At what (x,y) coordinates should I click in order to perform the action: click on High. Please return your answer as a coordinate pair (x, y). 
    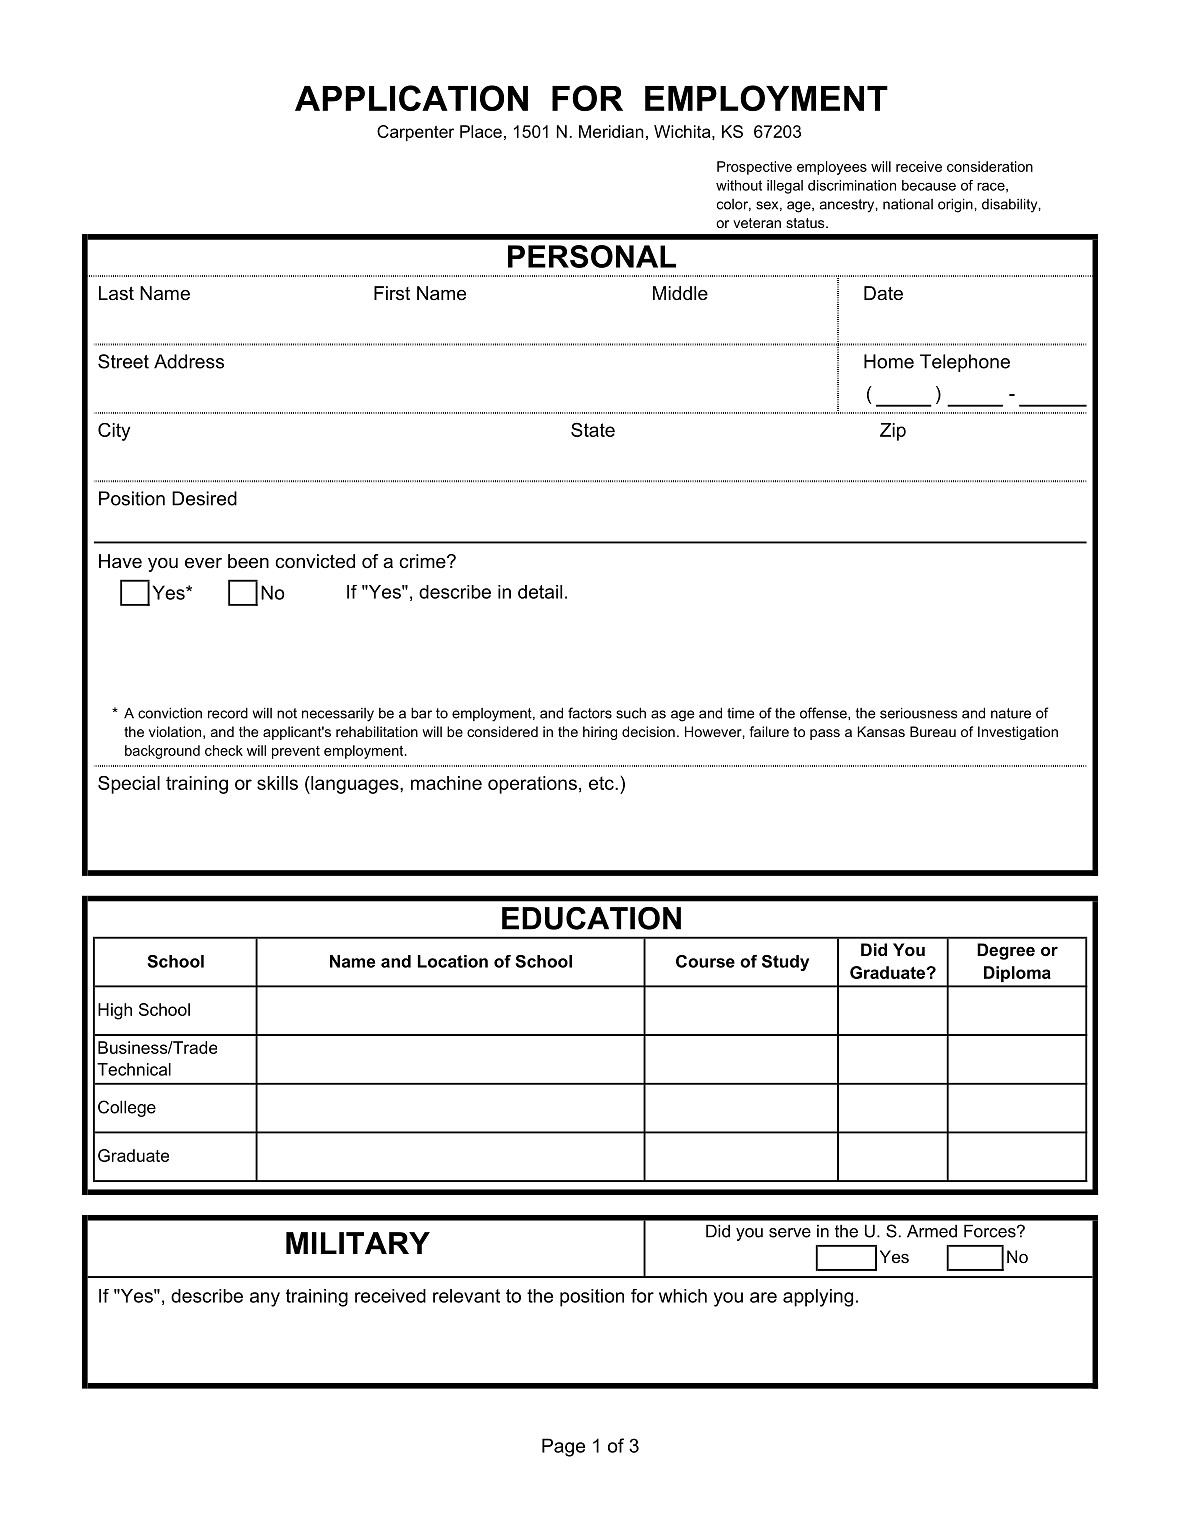
    Looking at the image, I should click on (115, 1011).
